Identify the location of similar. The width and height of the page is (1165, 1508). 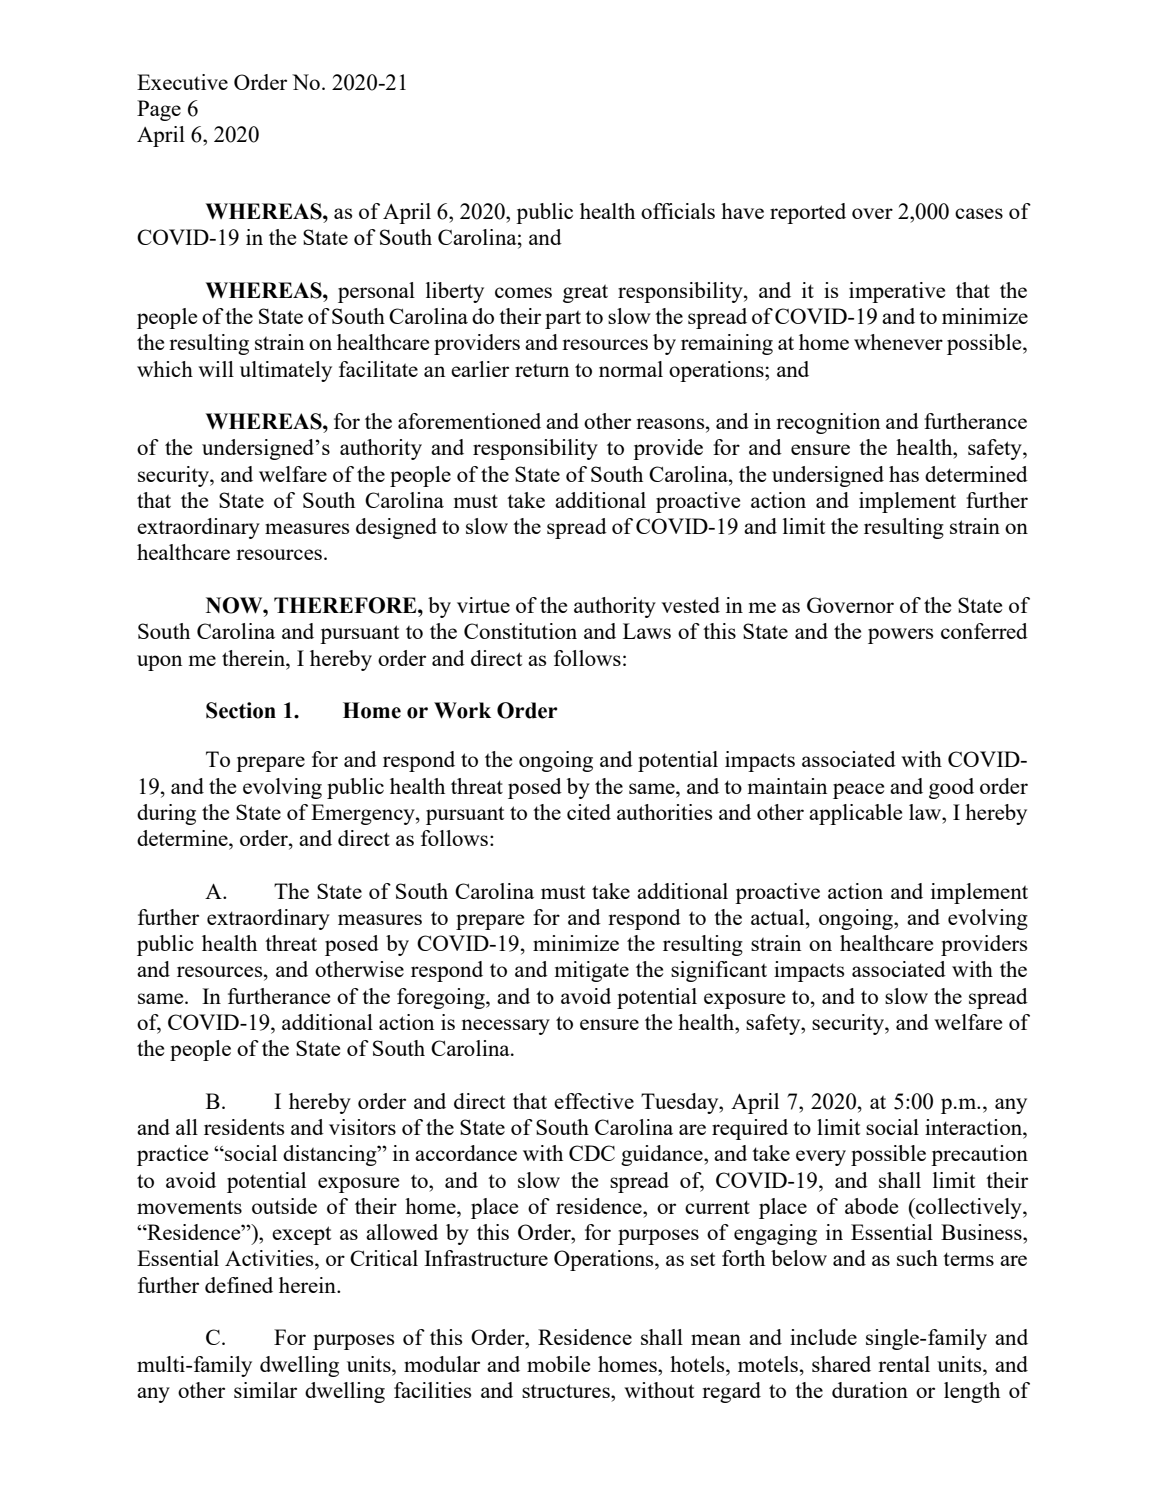
(265, 1390).
